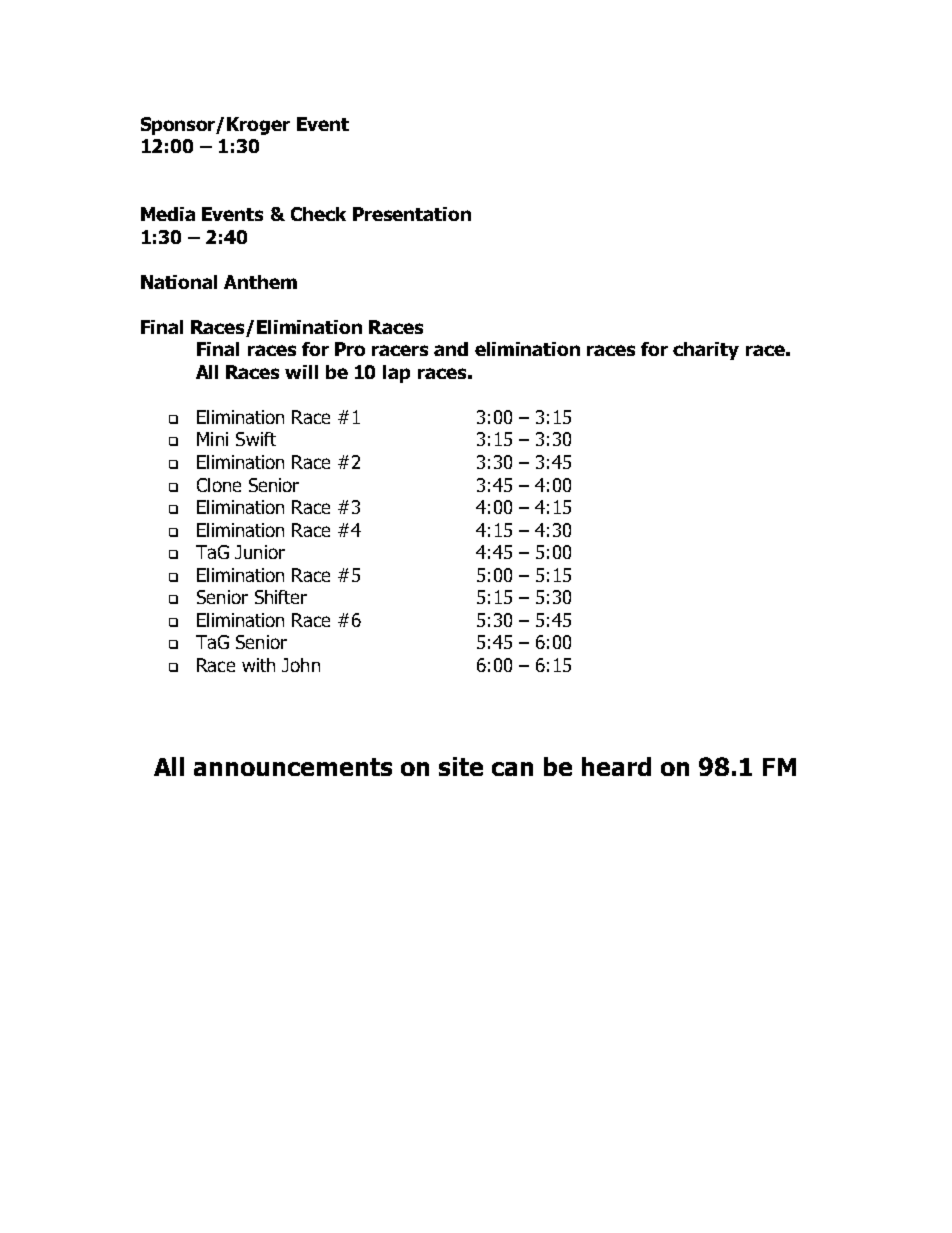 The width and height of the screenshot is (952, 1233). I want to click on heard, so click(616, 766).
